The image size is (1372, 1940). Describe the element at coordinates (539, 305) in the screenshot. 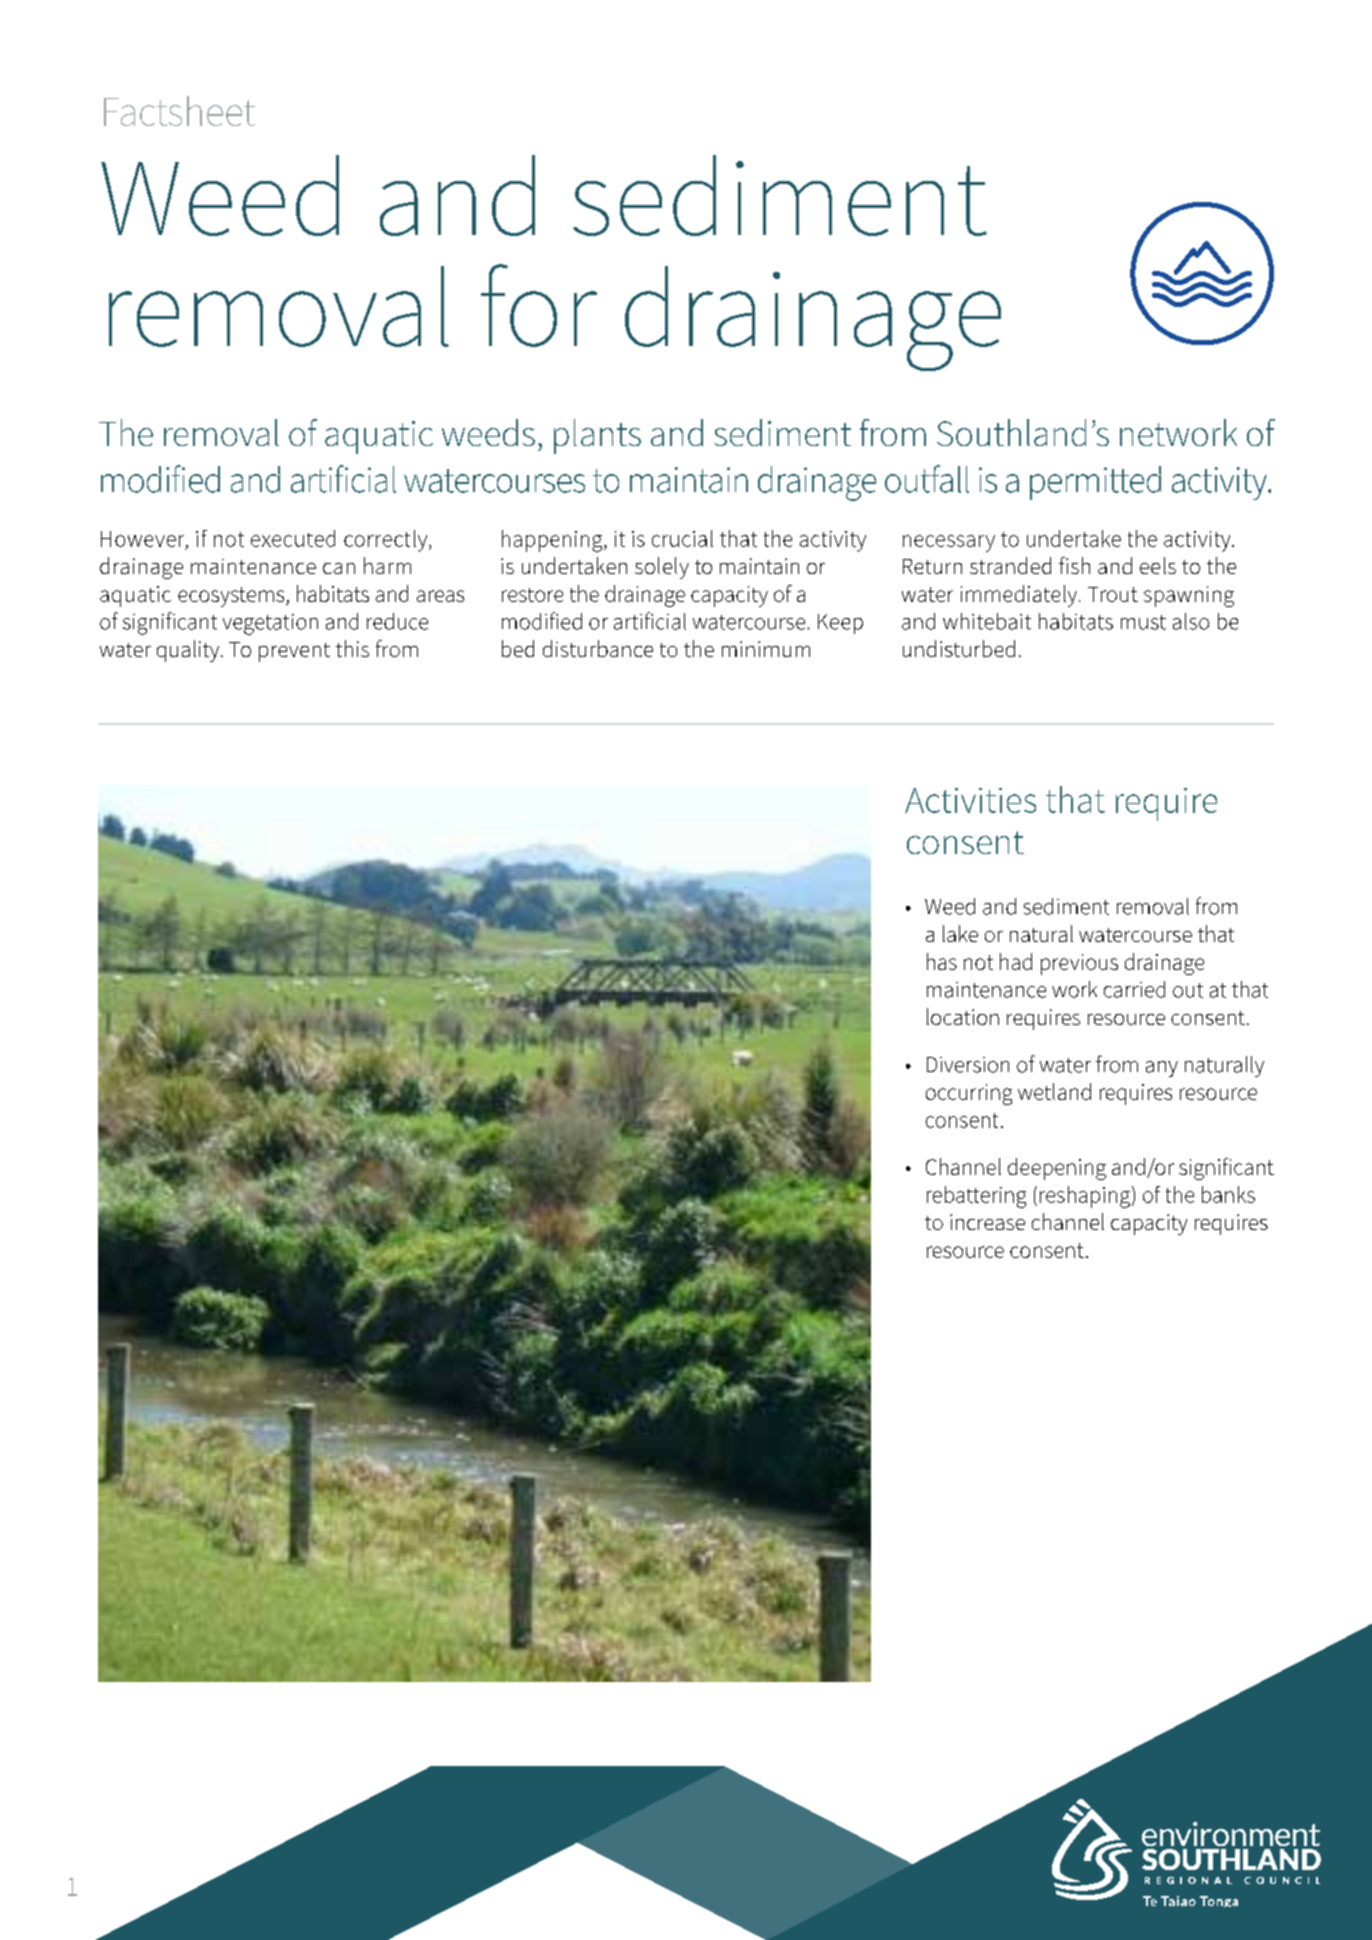

I see `for` at that location.
